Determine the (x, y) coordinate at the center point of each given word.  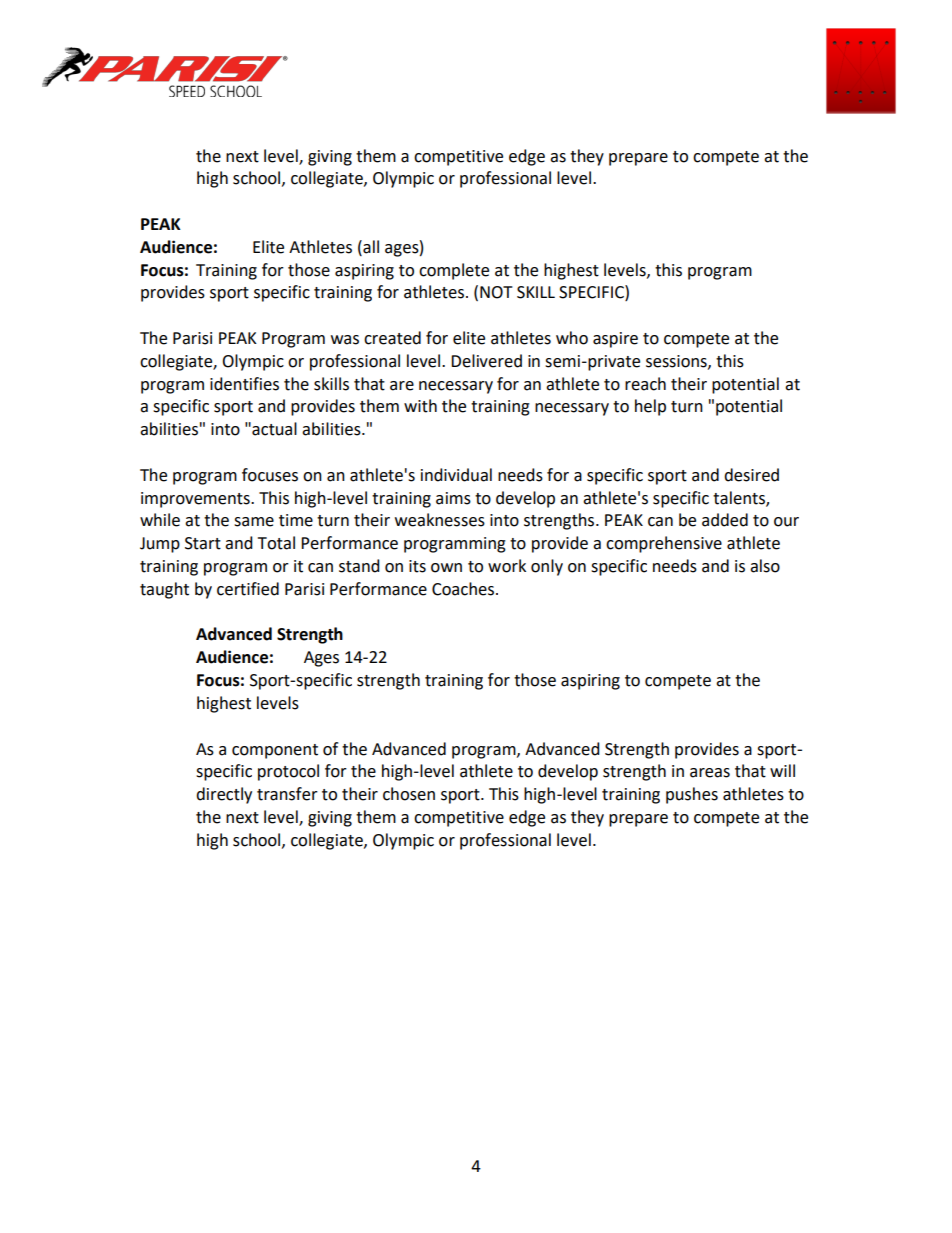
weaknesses (440, 520)
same (254, 522)
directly (224, 795)
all (370, 247)
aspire (615, 340)
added (725, 520)
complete (454, 271)
